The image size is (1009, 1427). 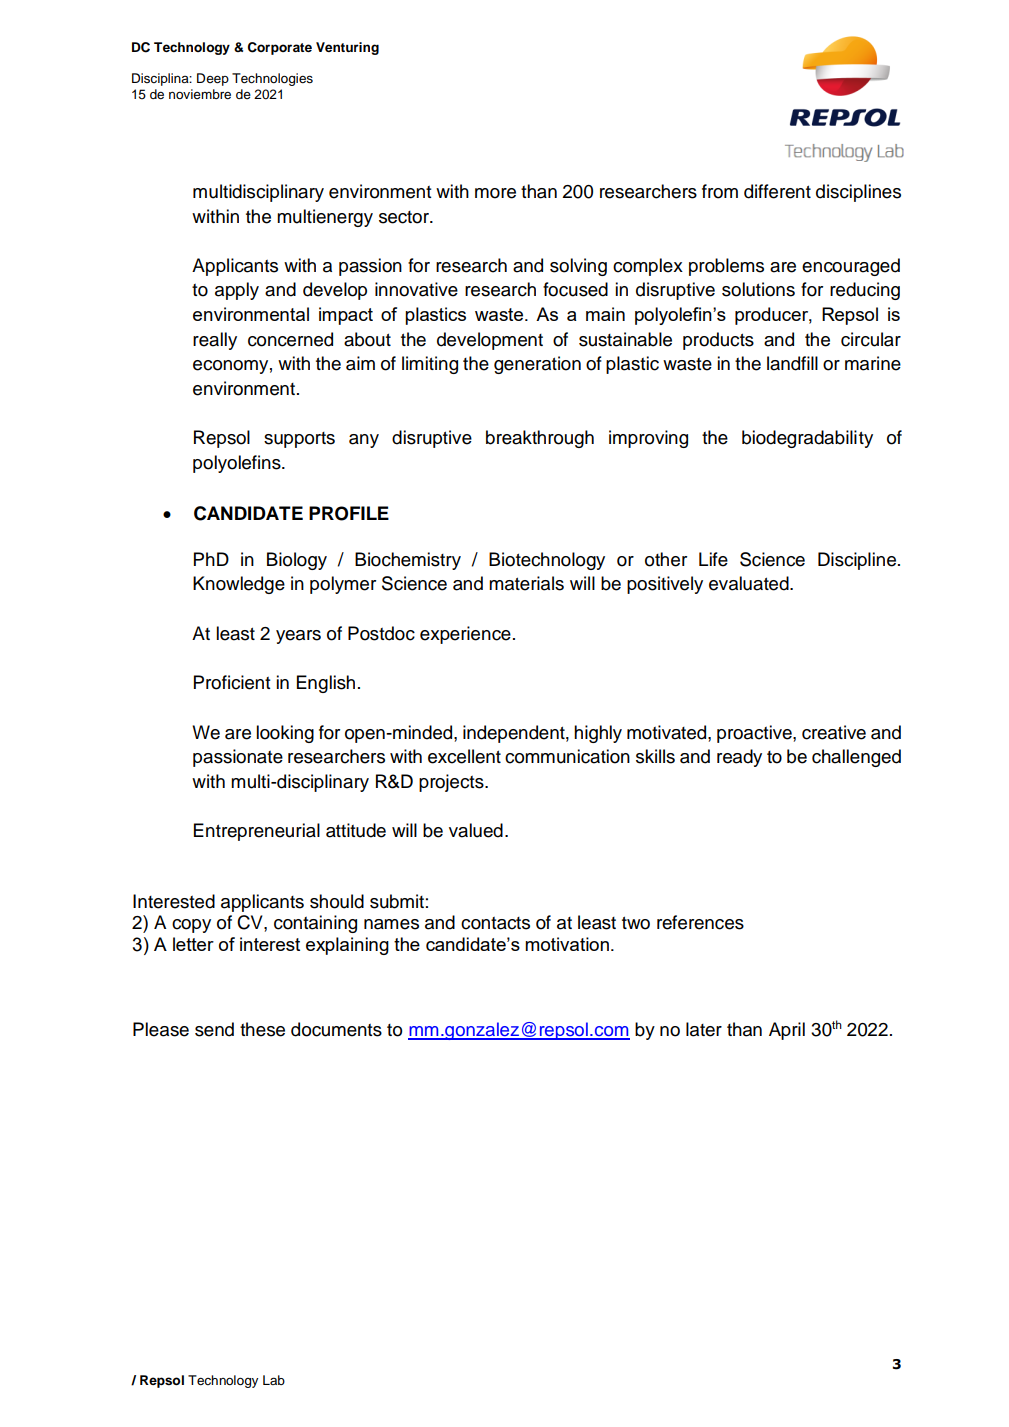 I want to click on Entrepreneurial, so click(x=257, y=832).
